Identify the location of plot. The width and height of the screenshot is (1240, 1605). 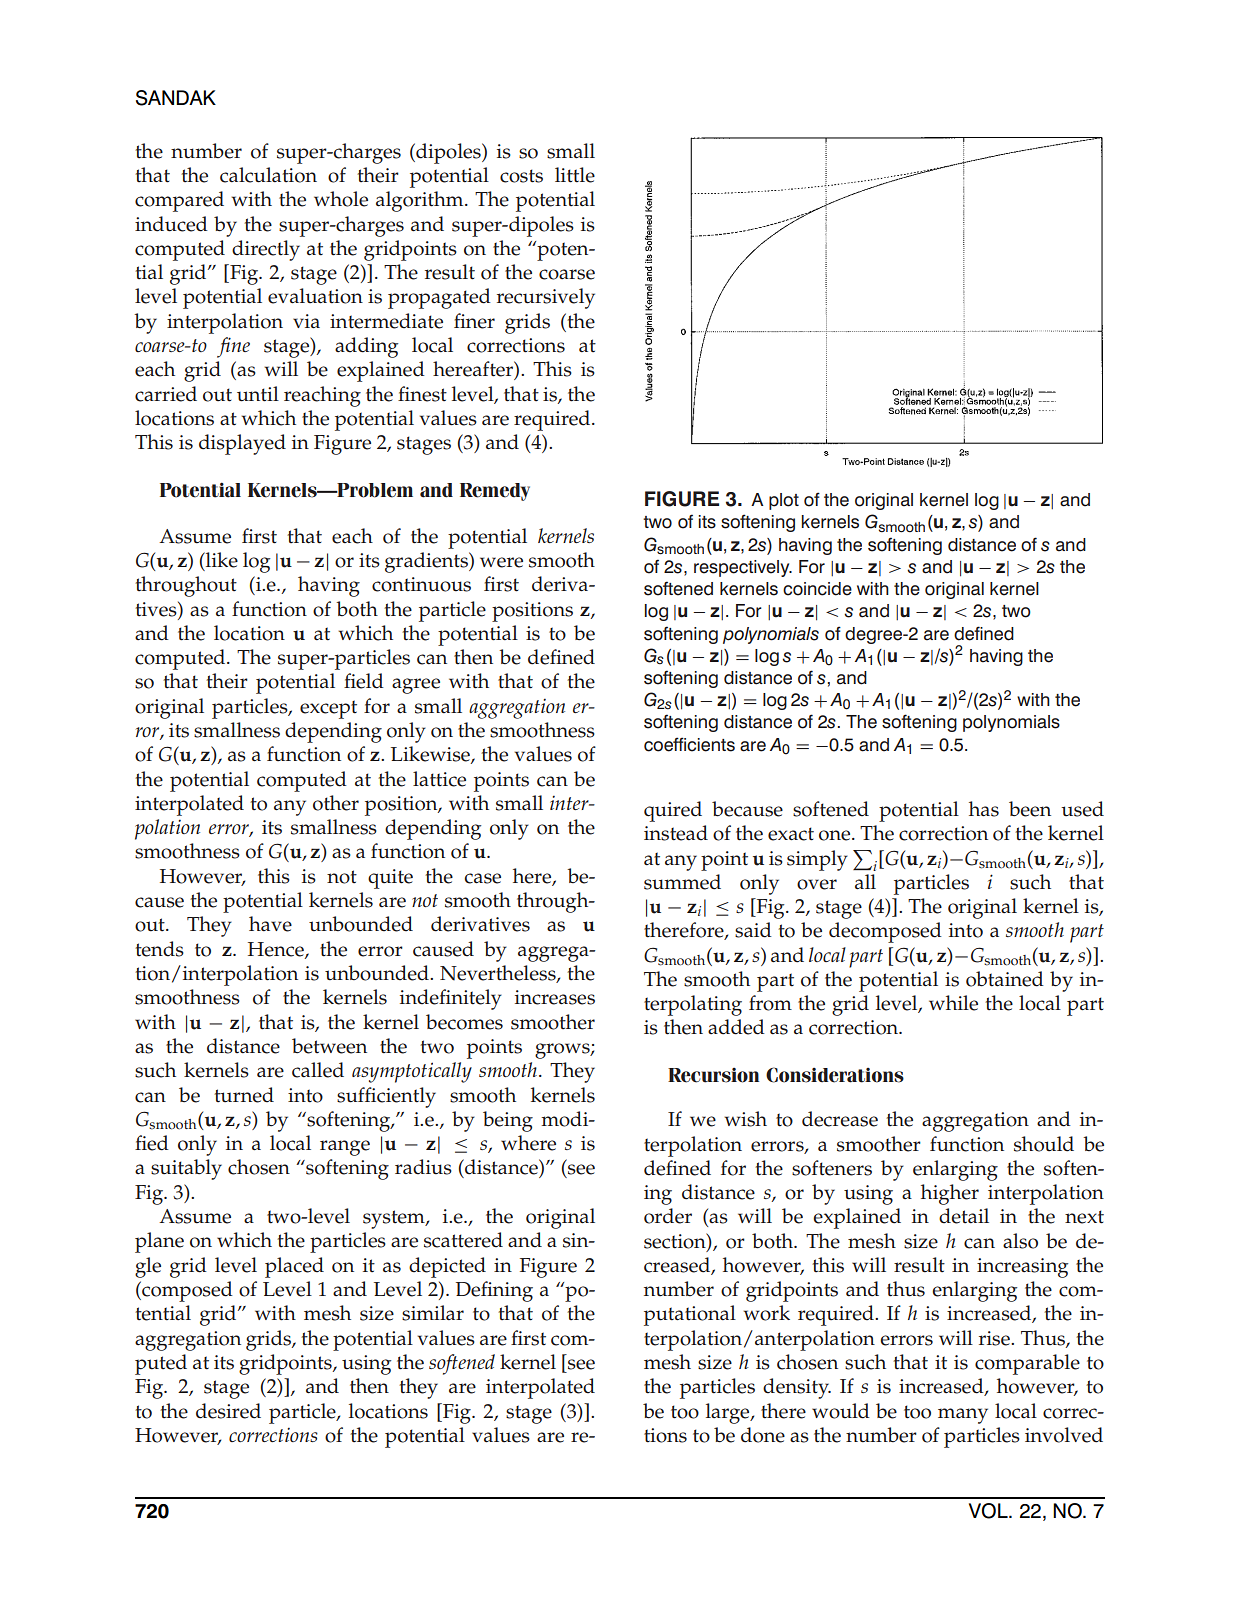
(784, 501).
